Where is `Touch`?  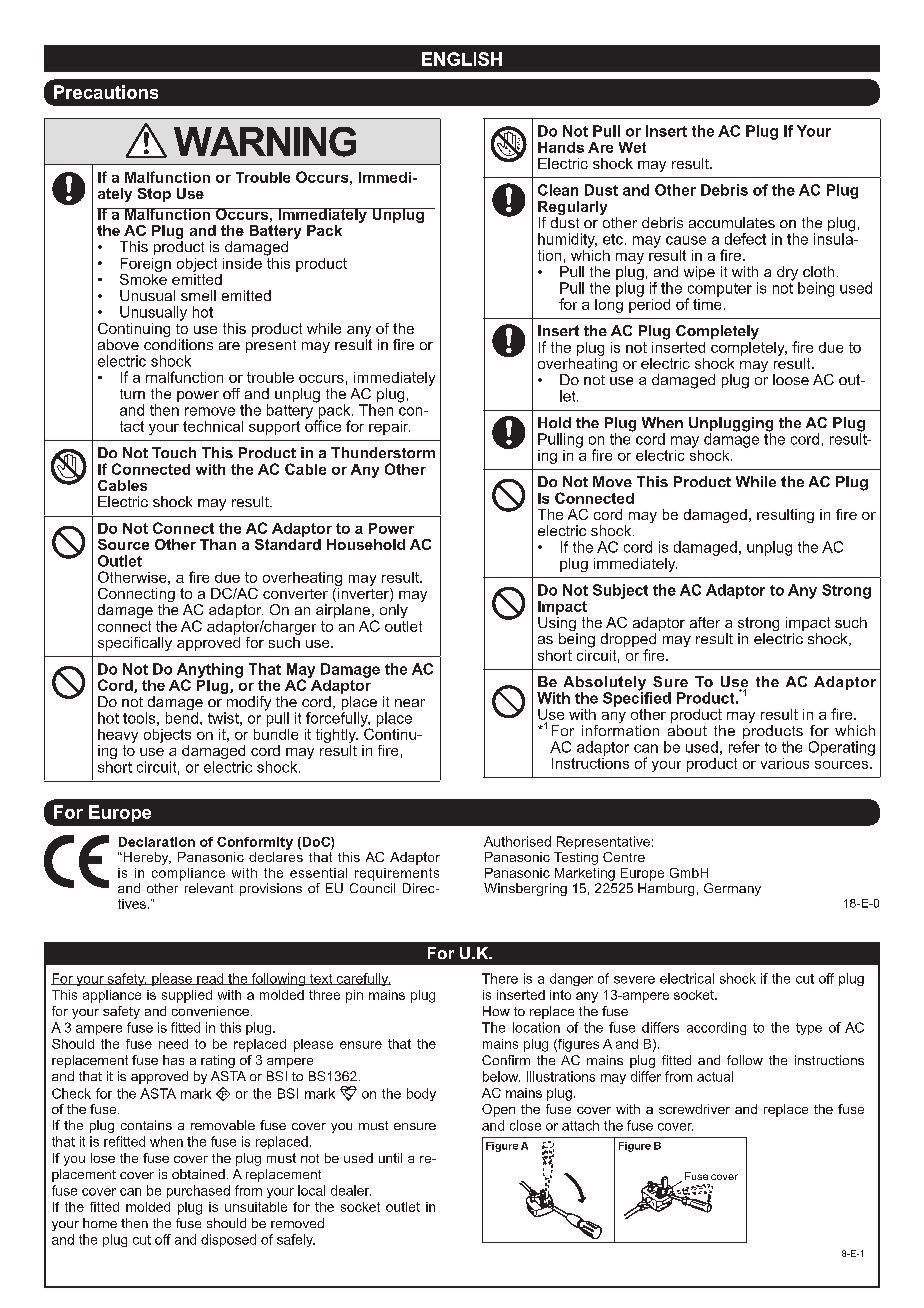
Touch is located at coordinates (174, 452).
